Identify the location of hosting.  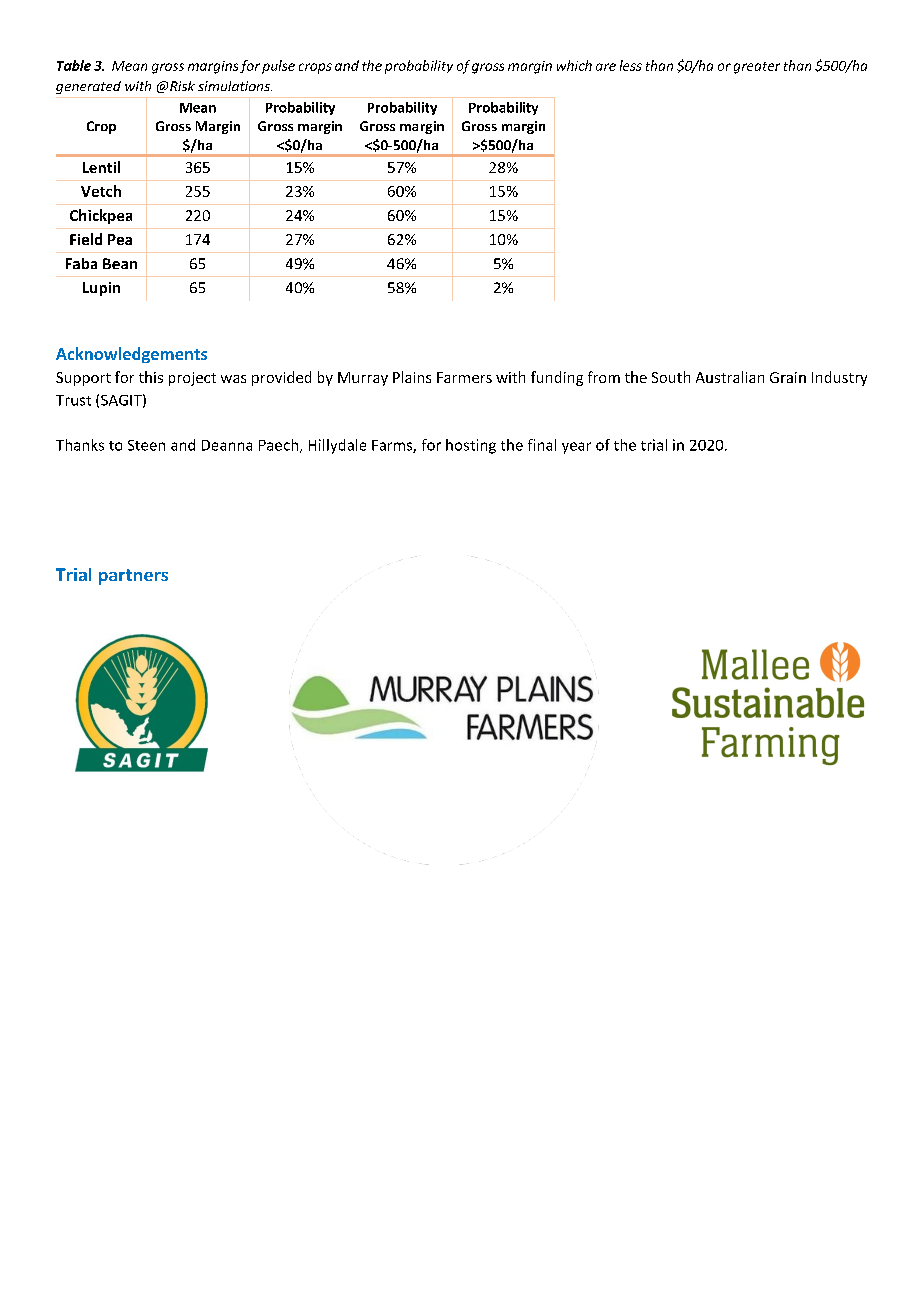
(471, 446).
